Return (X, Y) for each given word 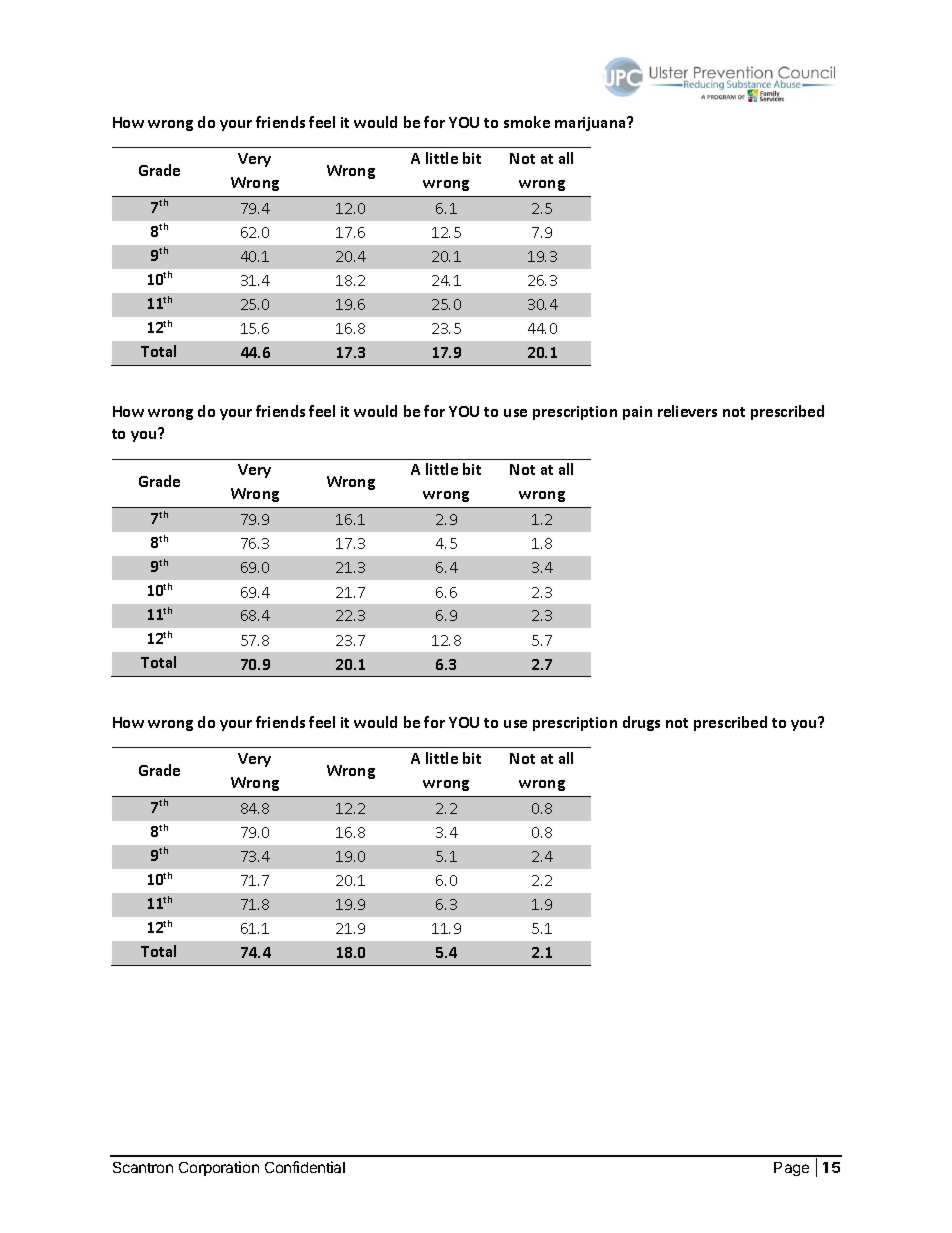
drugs (641, 723)
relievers (687, 411)
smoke (527, 122)
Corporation (219, 1168)
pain (637, 413)
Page (791, 1169)
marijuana (591, 124)
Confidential (305, 1167)
